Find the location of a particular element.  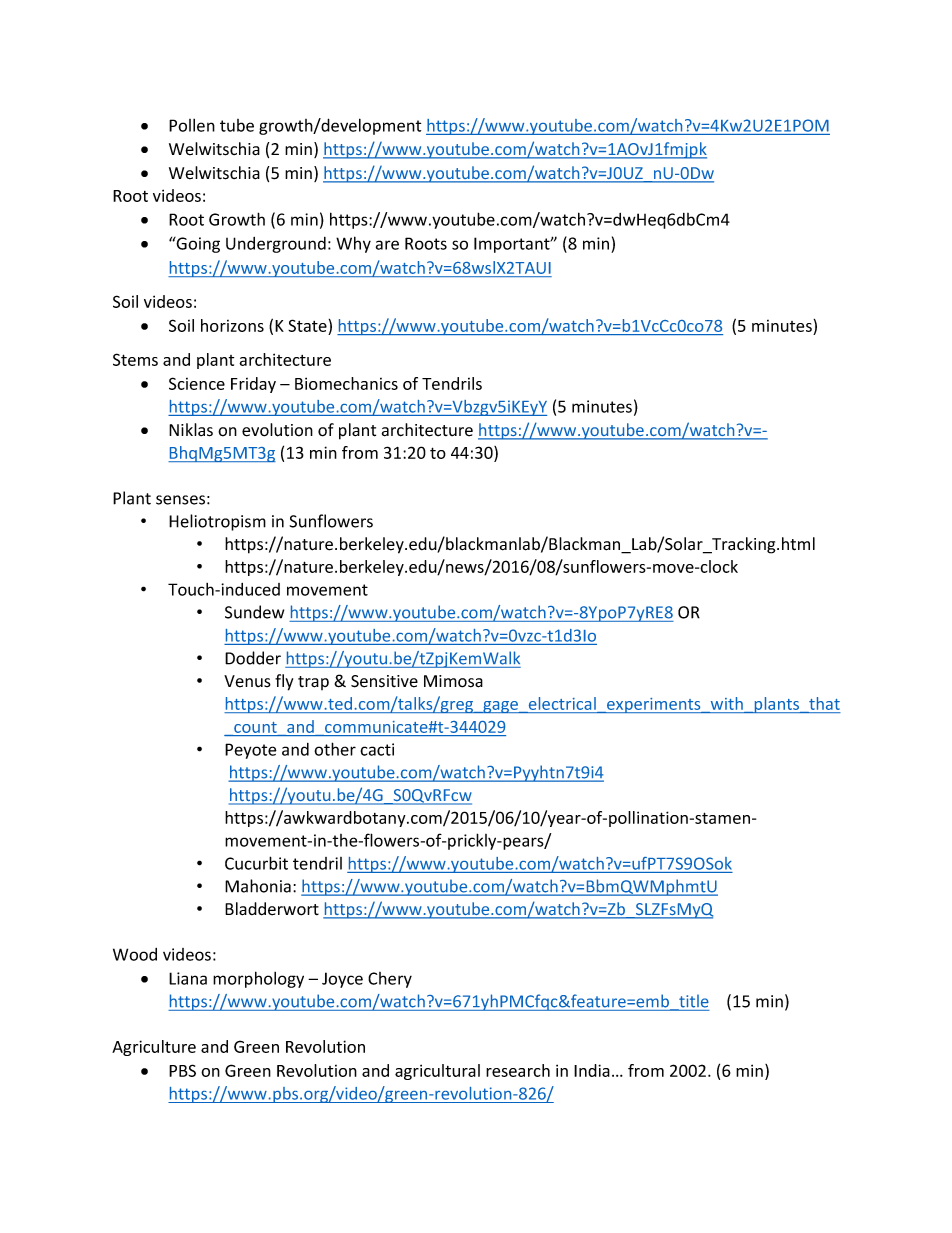

Why is located at coordinates (353, 244).
